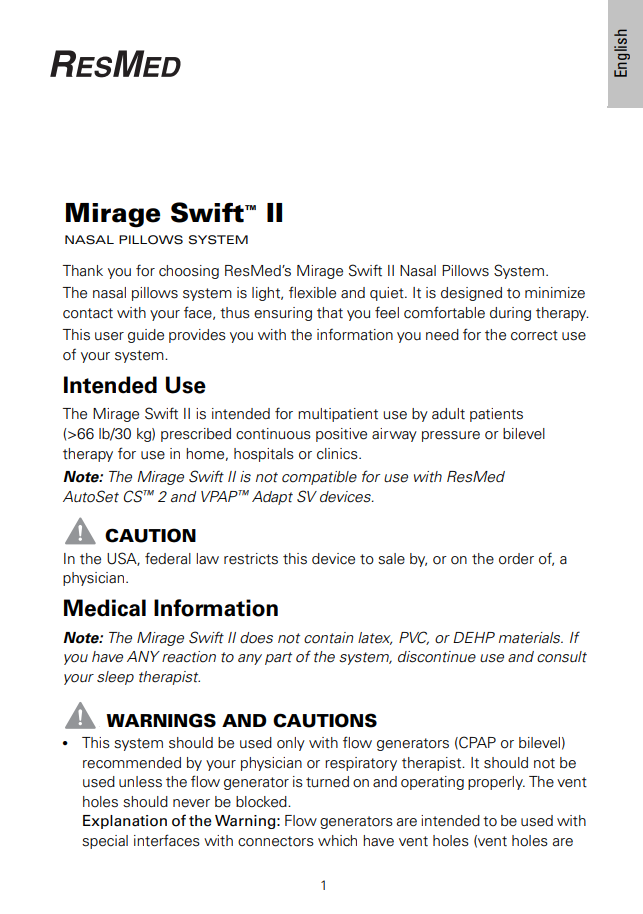 The width and height of the screenshot is (643, 914). I want to click on sleep, so click(115, 678).
